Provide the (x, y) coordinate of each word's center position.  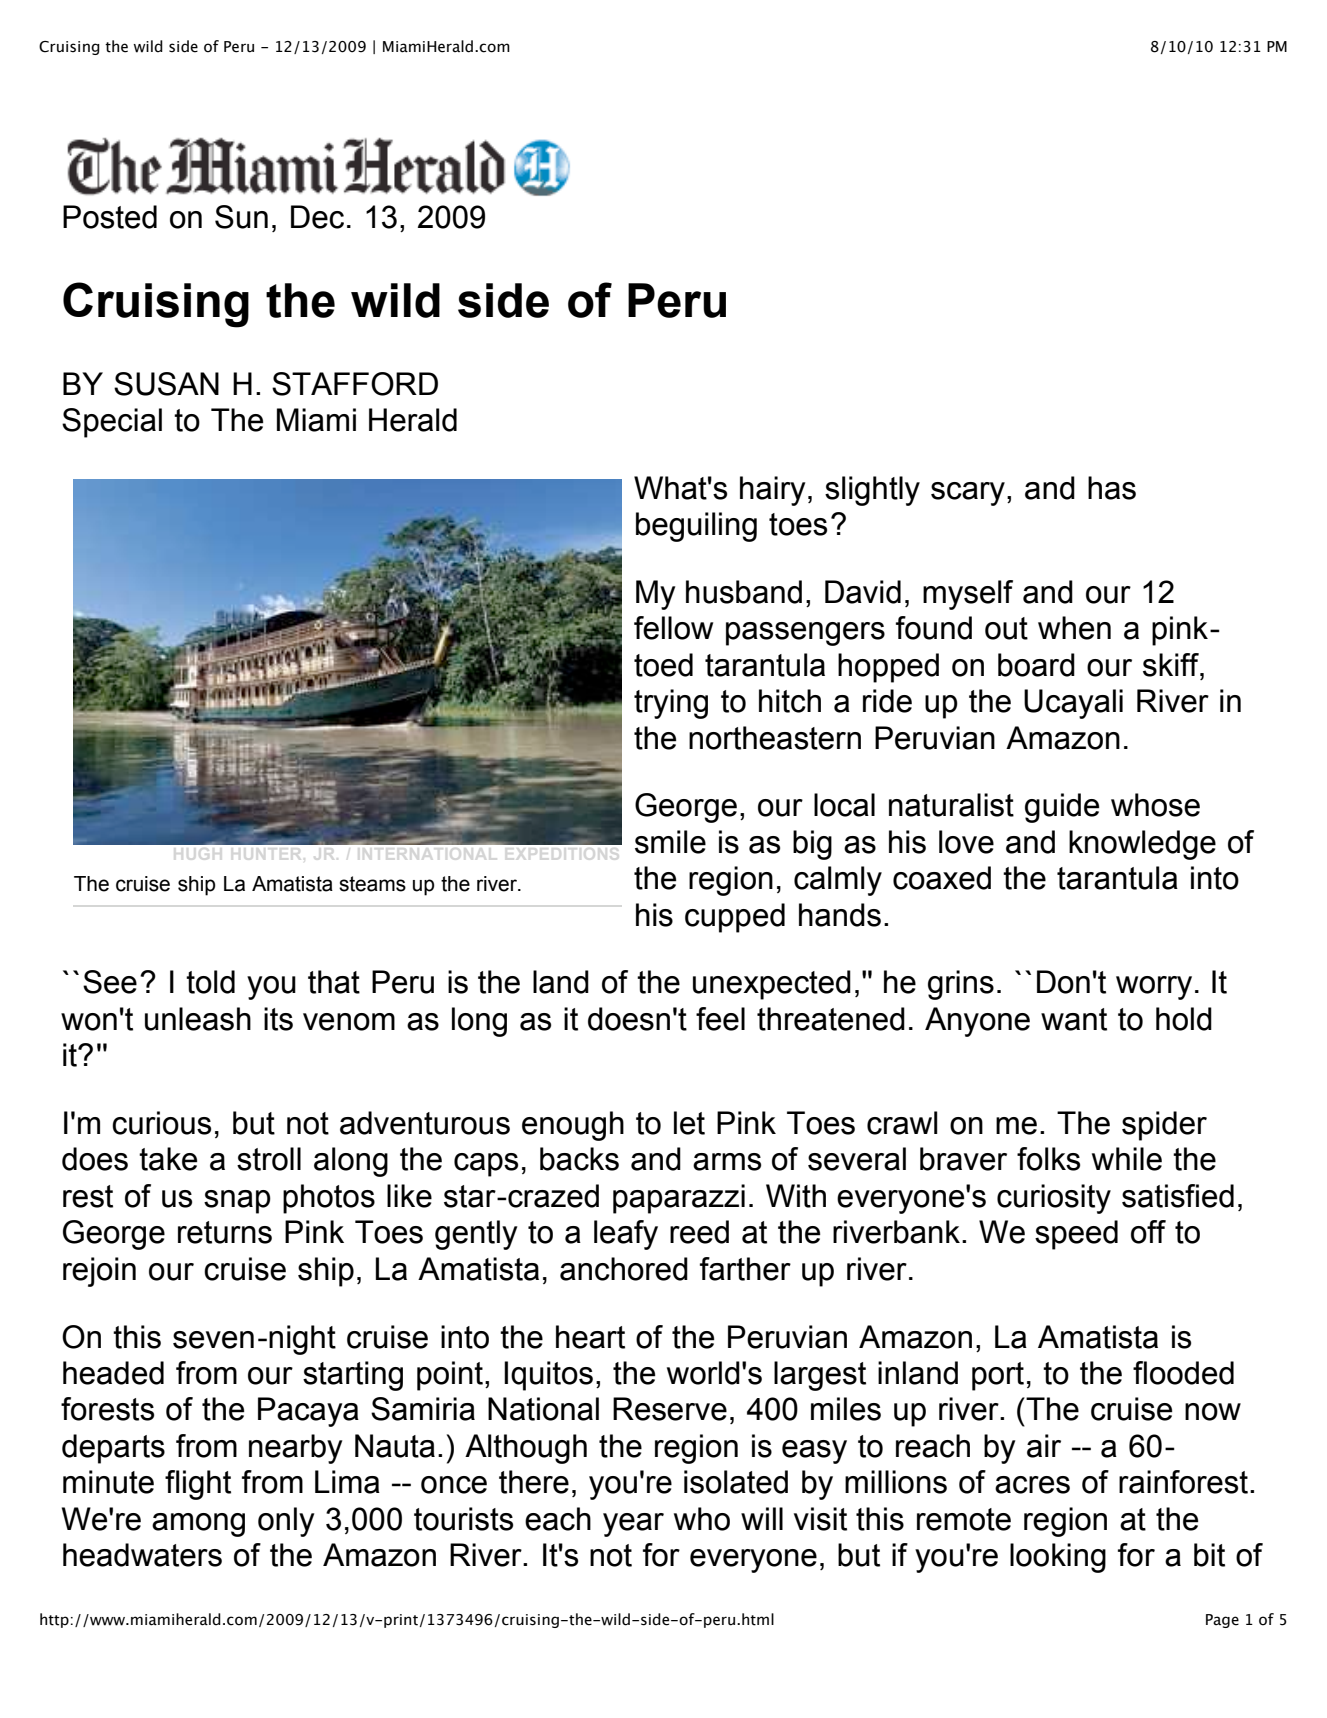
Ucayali (1073, 704)
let (689, 1123)
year (633, 1525)
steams (372, 884)
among (198, 1525)
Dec (317, 217)
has (1112, 488)
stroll (269, 1159)
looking (1058, 1558)
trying (671, 704)
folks (1048, 1159)
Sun (241, 217)
